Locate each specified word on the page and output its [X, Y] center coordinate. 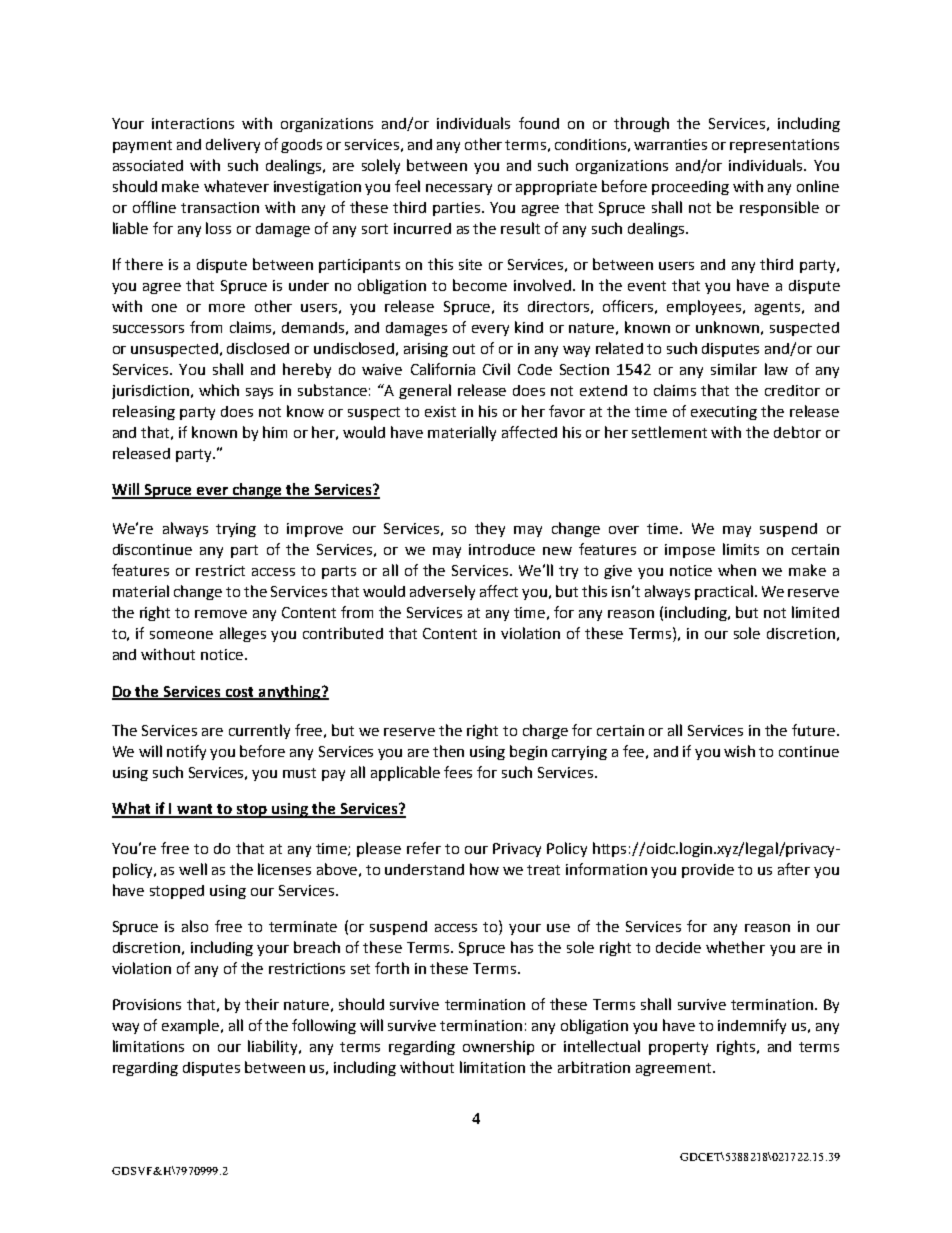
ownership [498, 1047]
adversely [442, 592]
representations [784, 146]
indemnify [752, 1026]
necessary [459, 189]
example [192, 1026]
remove [221, 614]
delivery [233, 145]
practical [724, 592]
